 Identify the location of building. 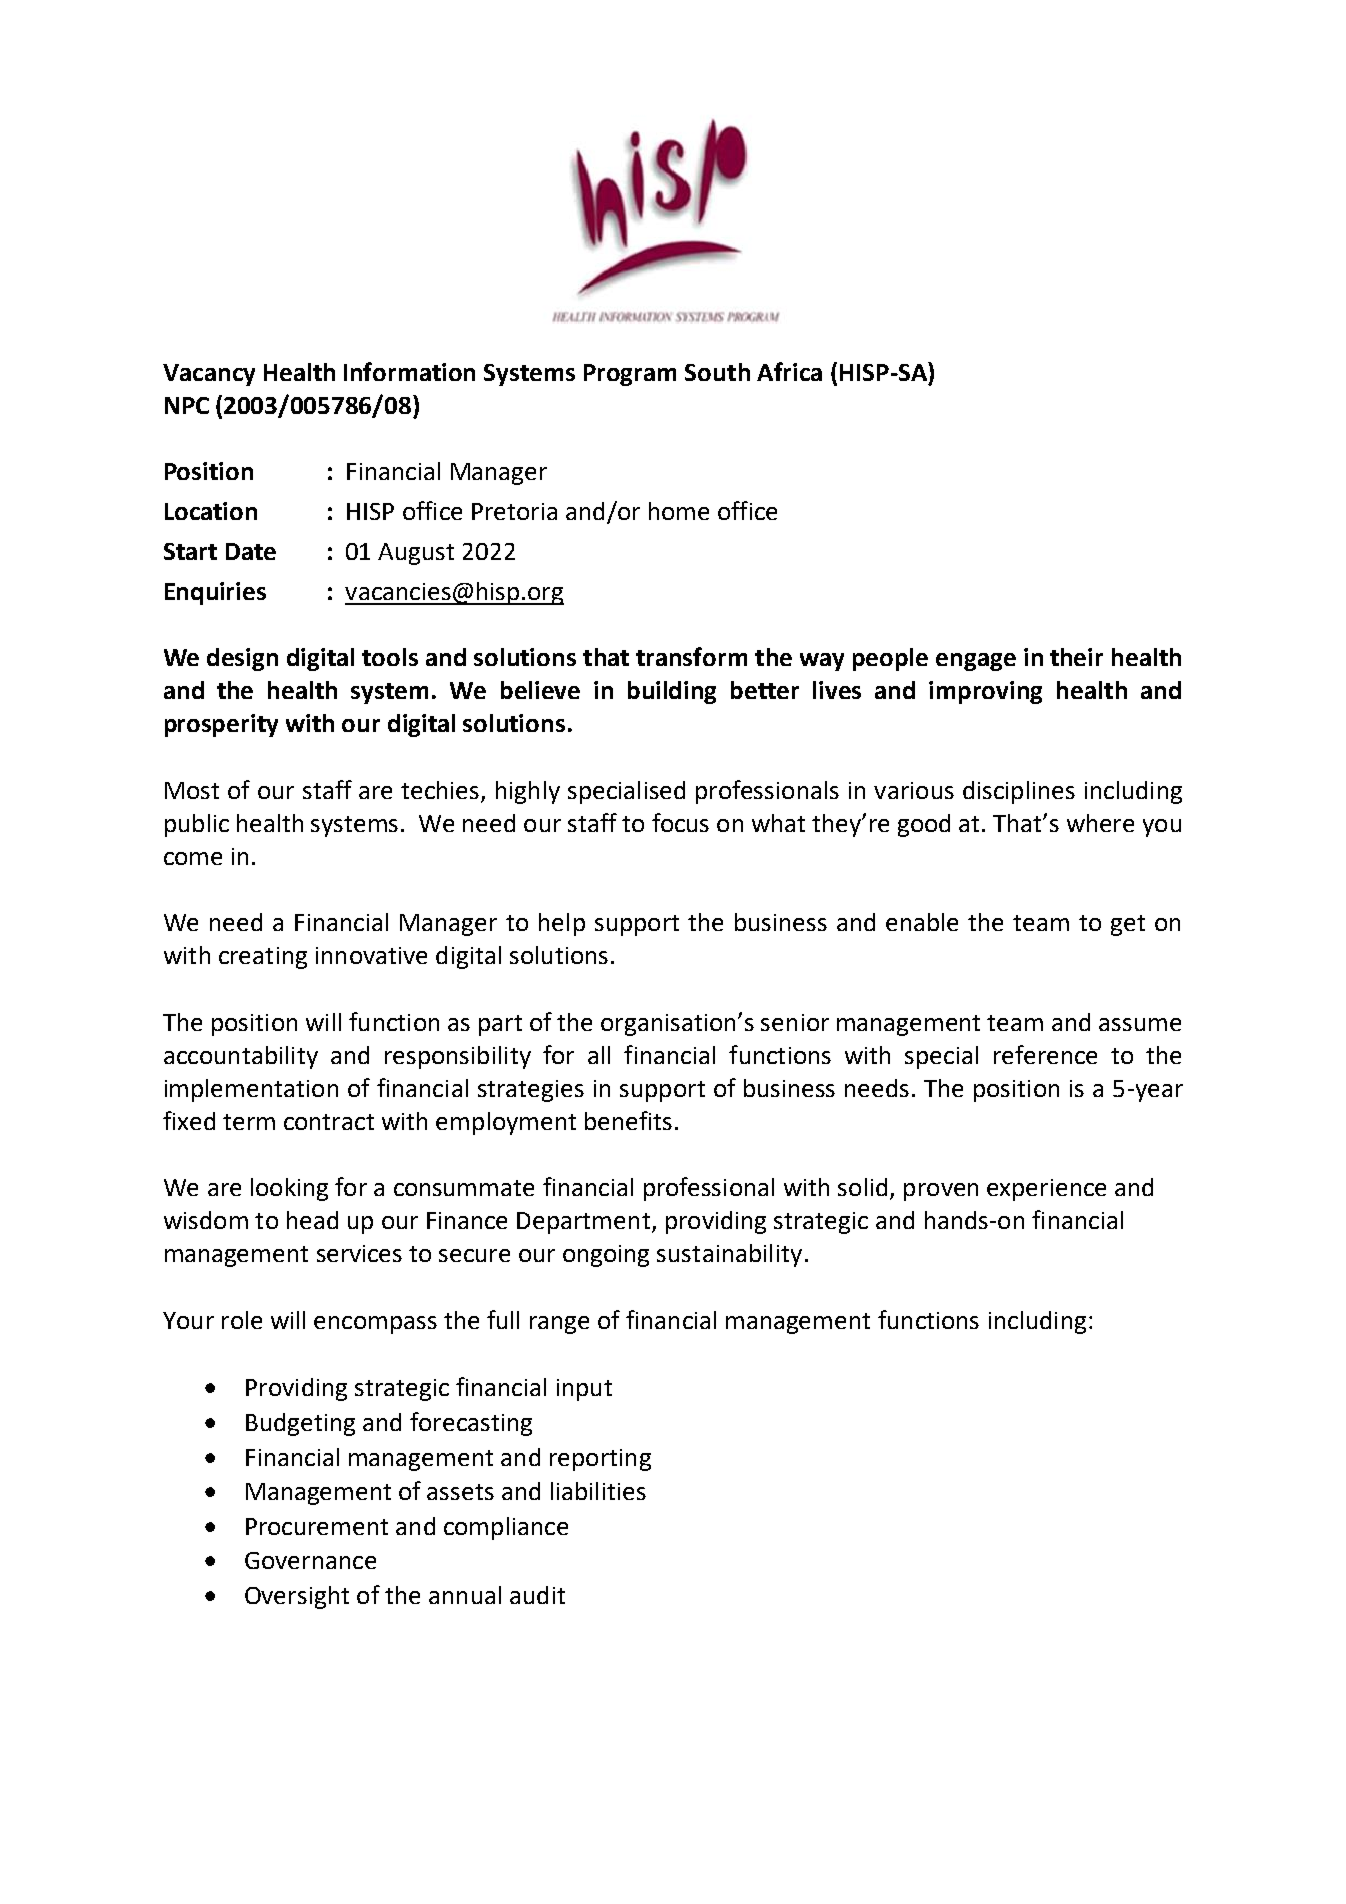
(672, 692).
